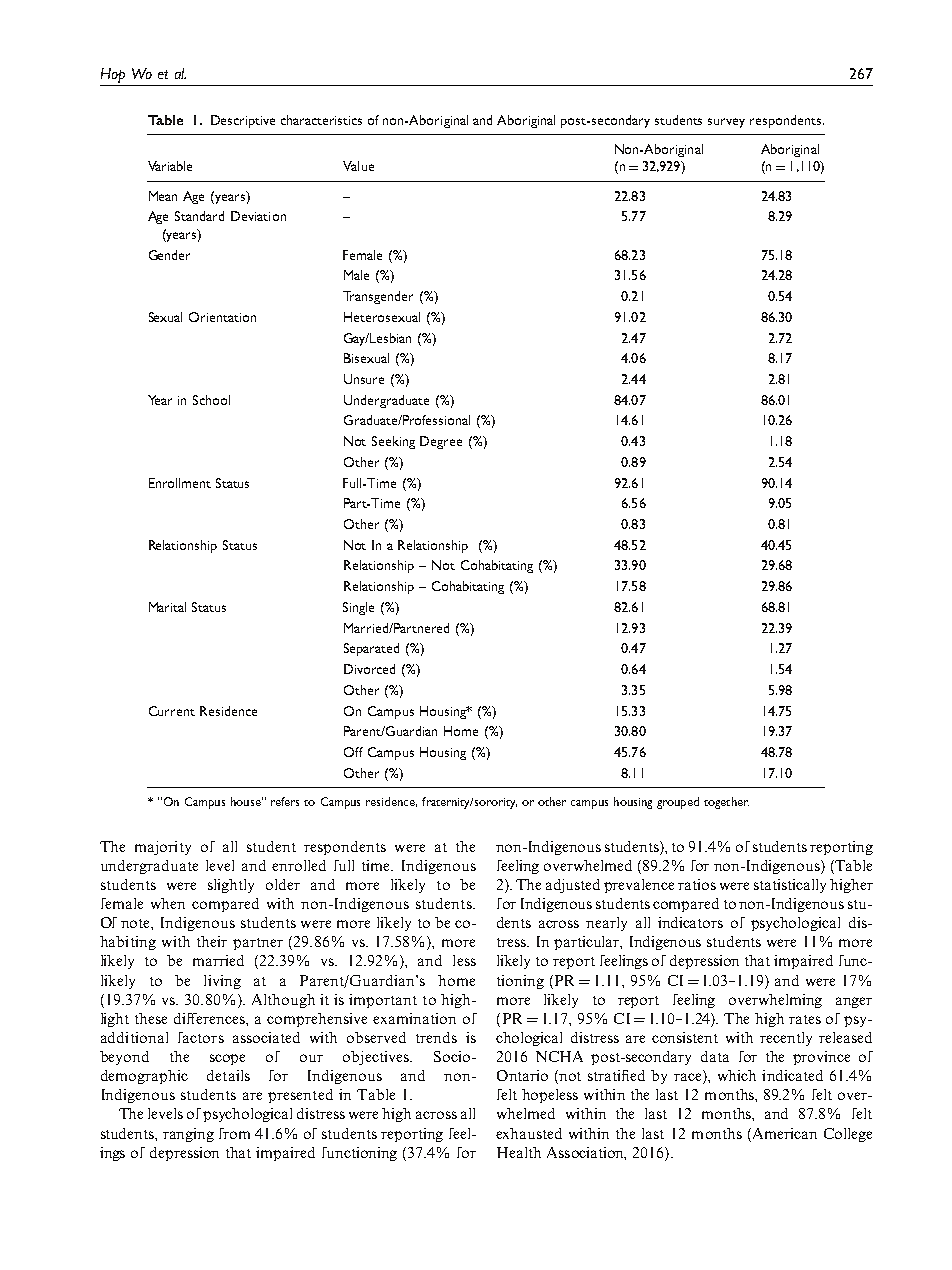  Describe the element at coordinates (167, 607) in the document. I see `Marital` at that location.
